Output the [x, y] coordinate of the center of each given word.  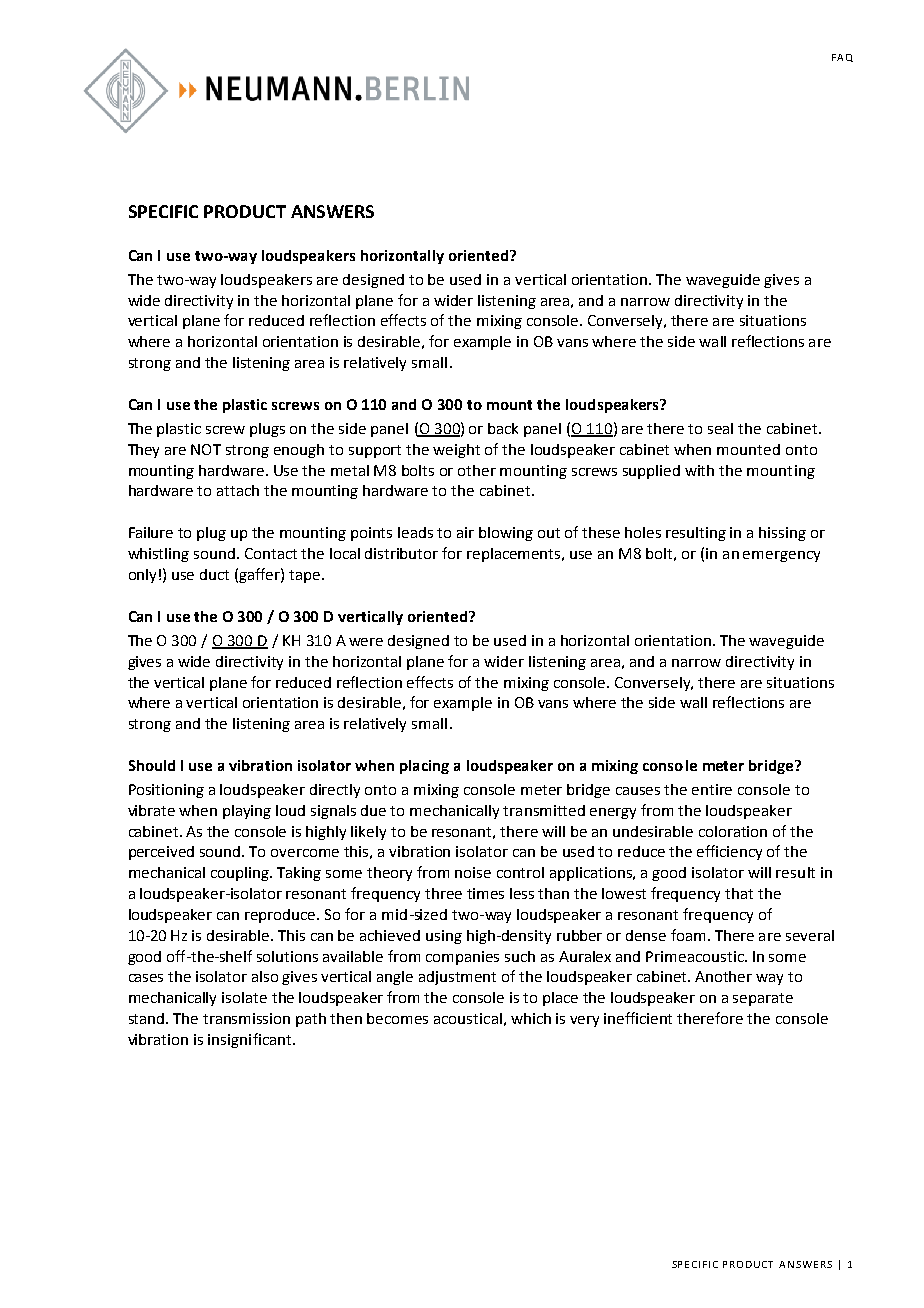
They [143, 451]
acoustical [468, 1018]
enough [299, 451]
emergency [781, 556]
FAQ [842, 58]
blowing [506, 534]
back [503, 428]
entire [712, 789]
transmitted [544, 810]
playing [247, 812]
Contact [271, 553]
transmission [246, 1018]
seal [720, 428]
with [699, 470]
